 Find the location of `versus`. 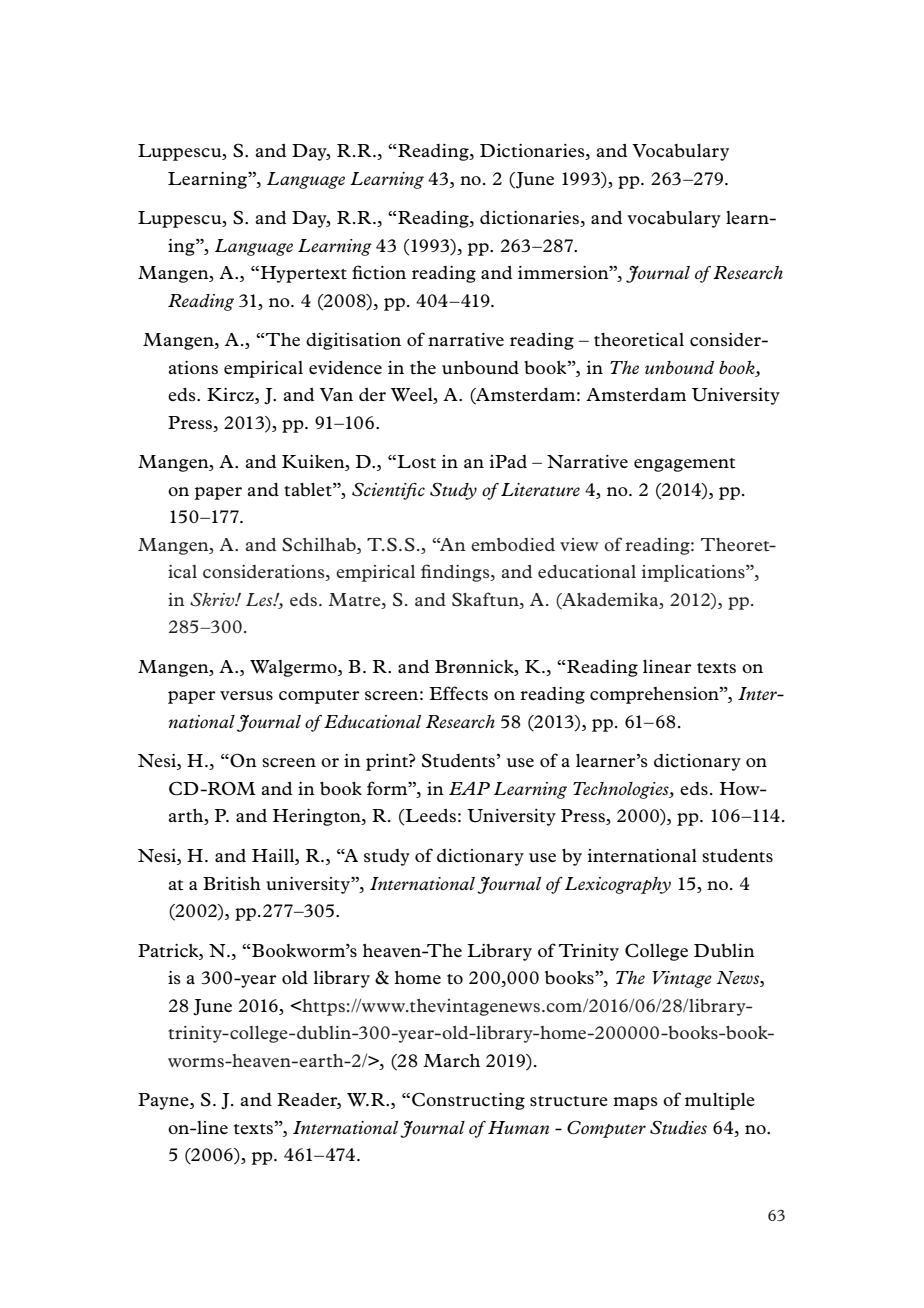

versus is located at coordinates (246, 695).
